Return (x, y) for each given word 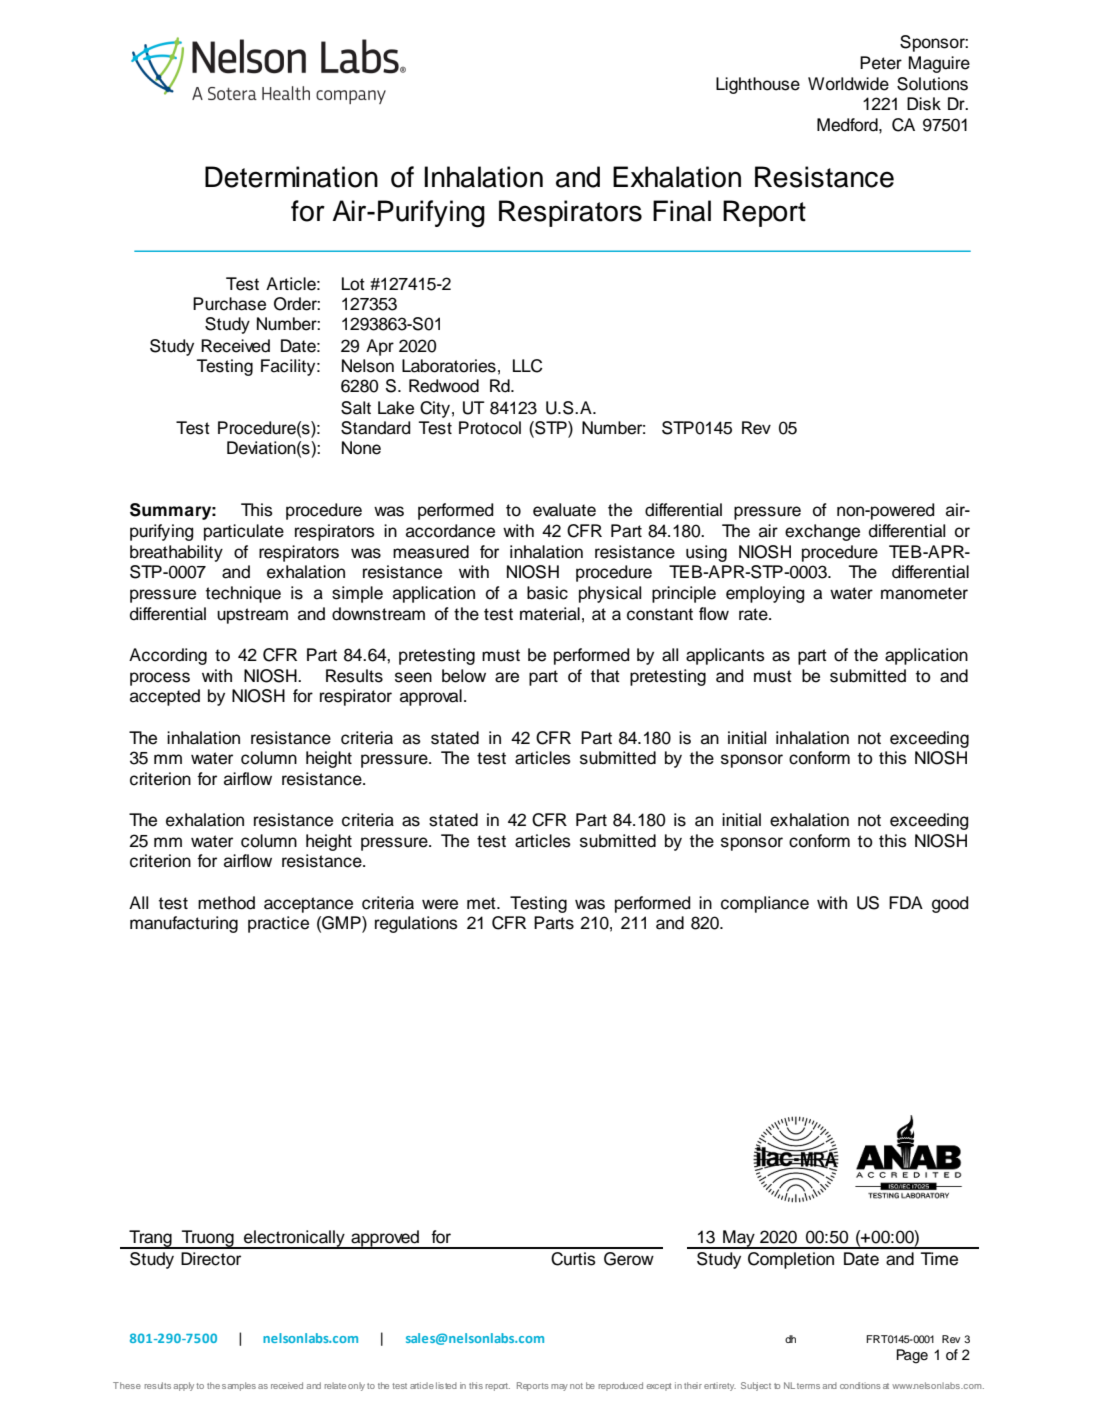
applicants (725, 656)
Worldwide (848, 84)
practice (278, 924)
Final (682, 211)
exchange (822, 532)
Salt (356, 408)
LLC (528, 366)
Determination (291, 177)
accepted (165, 697)
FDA (906, 902)
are (507, 677)
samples (239, 1386)
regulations (416, 924)
